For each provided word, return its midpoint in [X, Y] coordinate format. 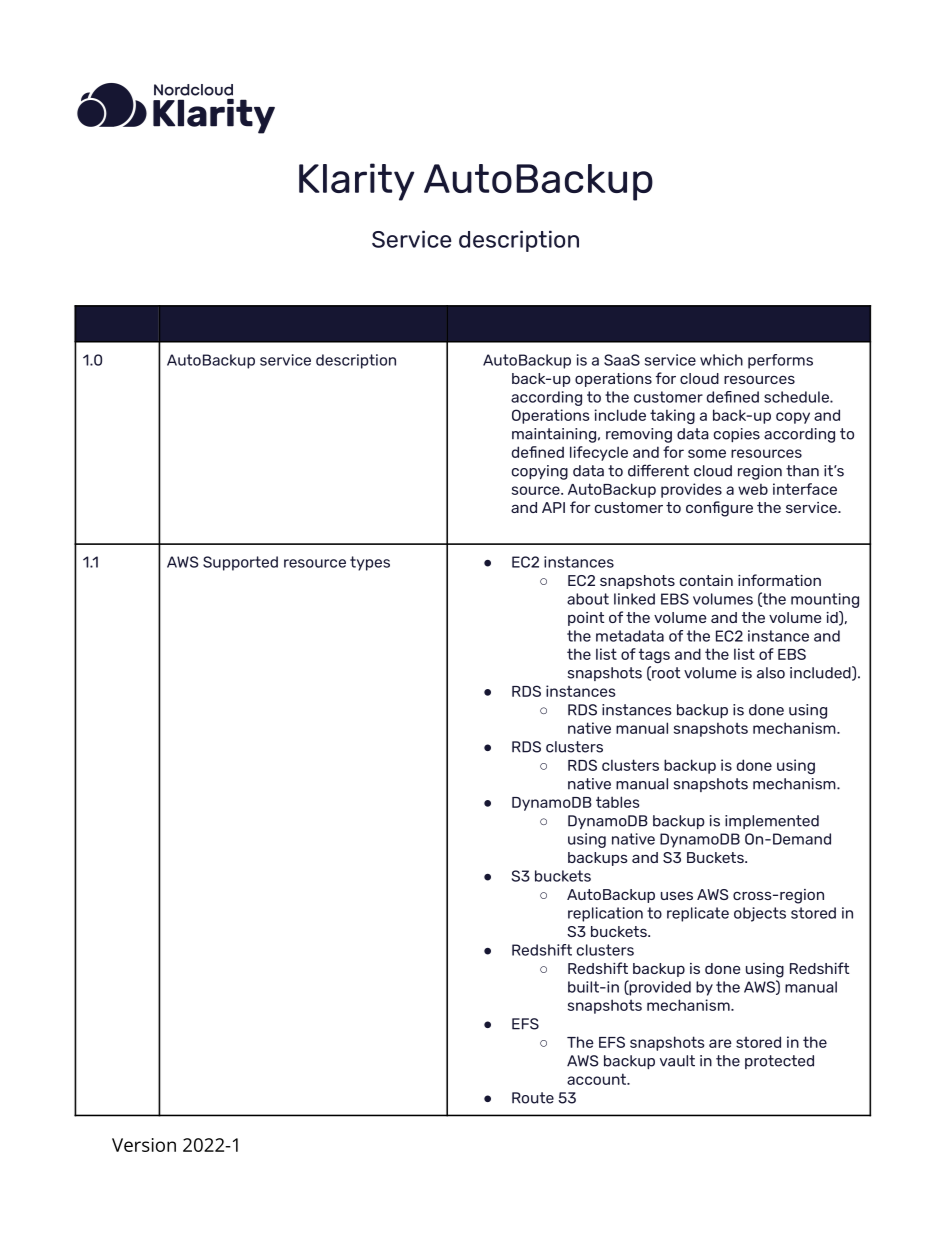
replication [605, 914]
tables [618, 802]
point [586, 619]
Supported [240, 563]
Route [533, 1098]
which [721, 360]
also [771, 673]
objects [760, 914]
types [370, 563]
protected [779, 1062]
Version [144, 1145]
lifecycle [599, 453]
